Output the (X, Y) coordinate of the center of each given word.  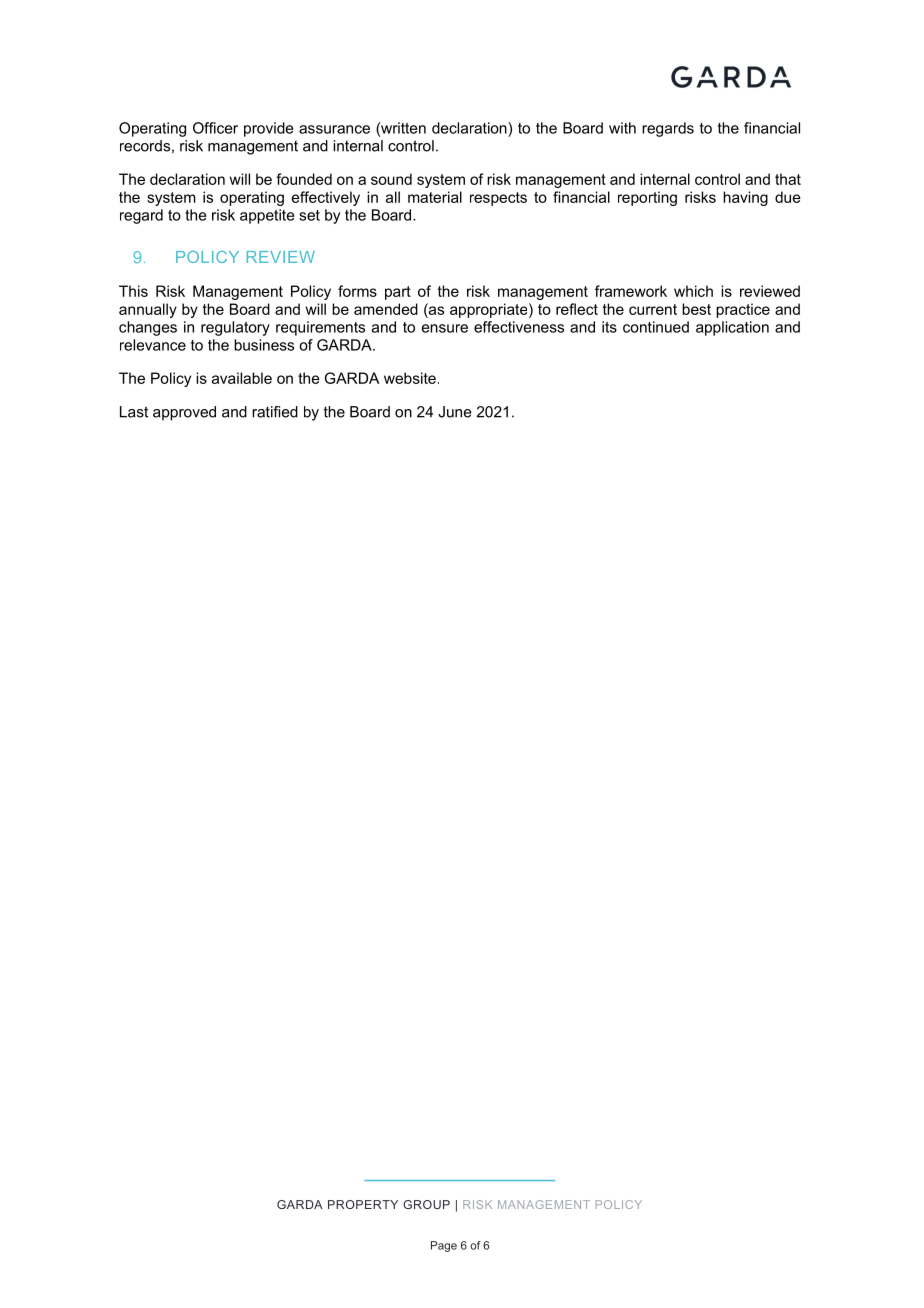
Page (444, 1246)
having (745, 198)
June (455, 412)
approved (184, 413)
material (435, 197)
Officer (215, 128)
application (732, 328)
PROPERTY (363, 1204)
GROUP (426, 1204)
